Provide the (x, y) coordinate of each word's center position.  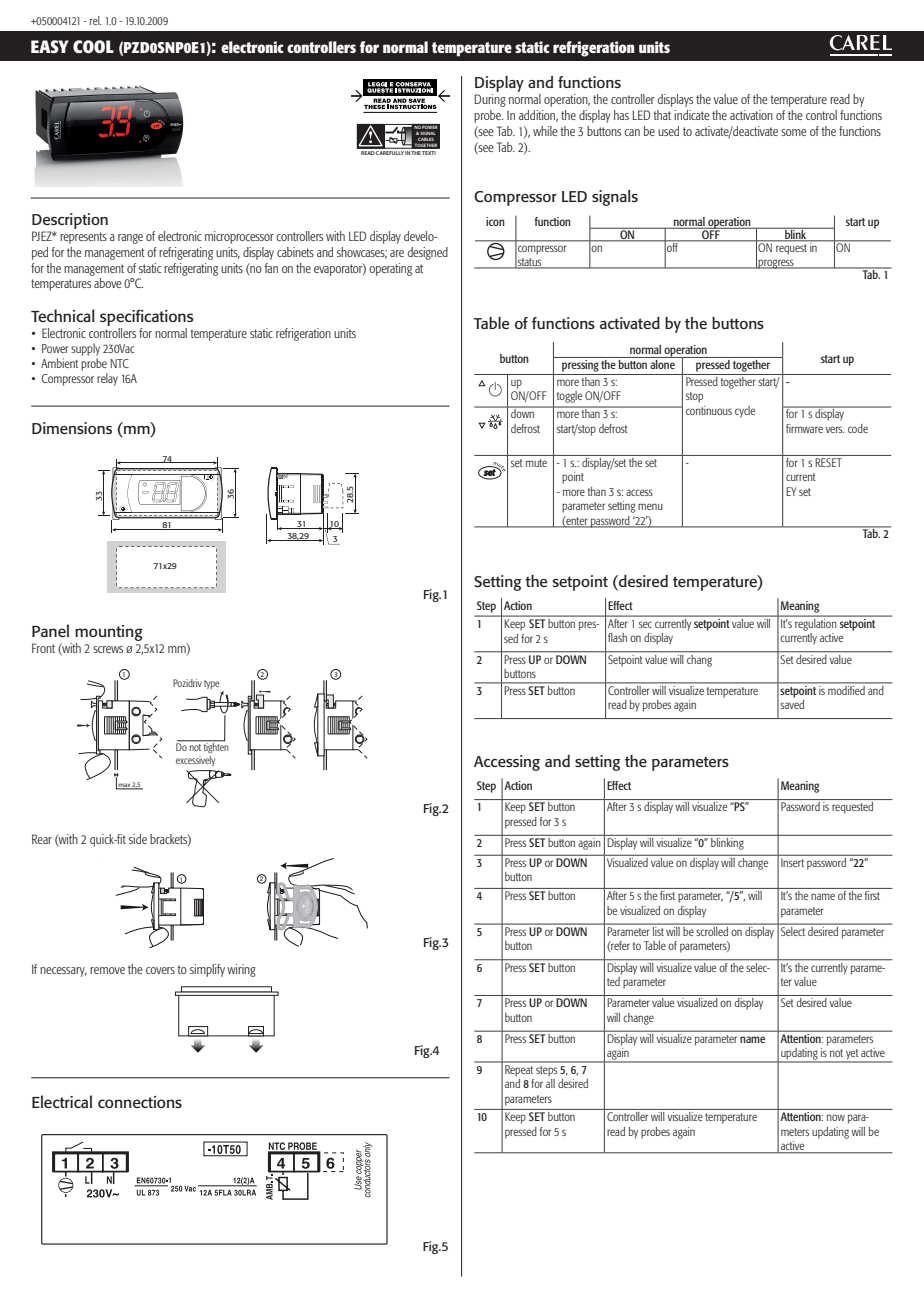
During (490, 100)
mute (536, 463)
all (550, 1083)
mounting (109, 633)
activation (751, 115)
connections (140, 1102)
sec (645, 624)
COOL (93, 47)
